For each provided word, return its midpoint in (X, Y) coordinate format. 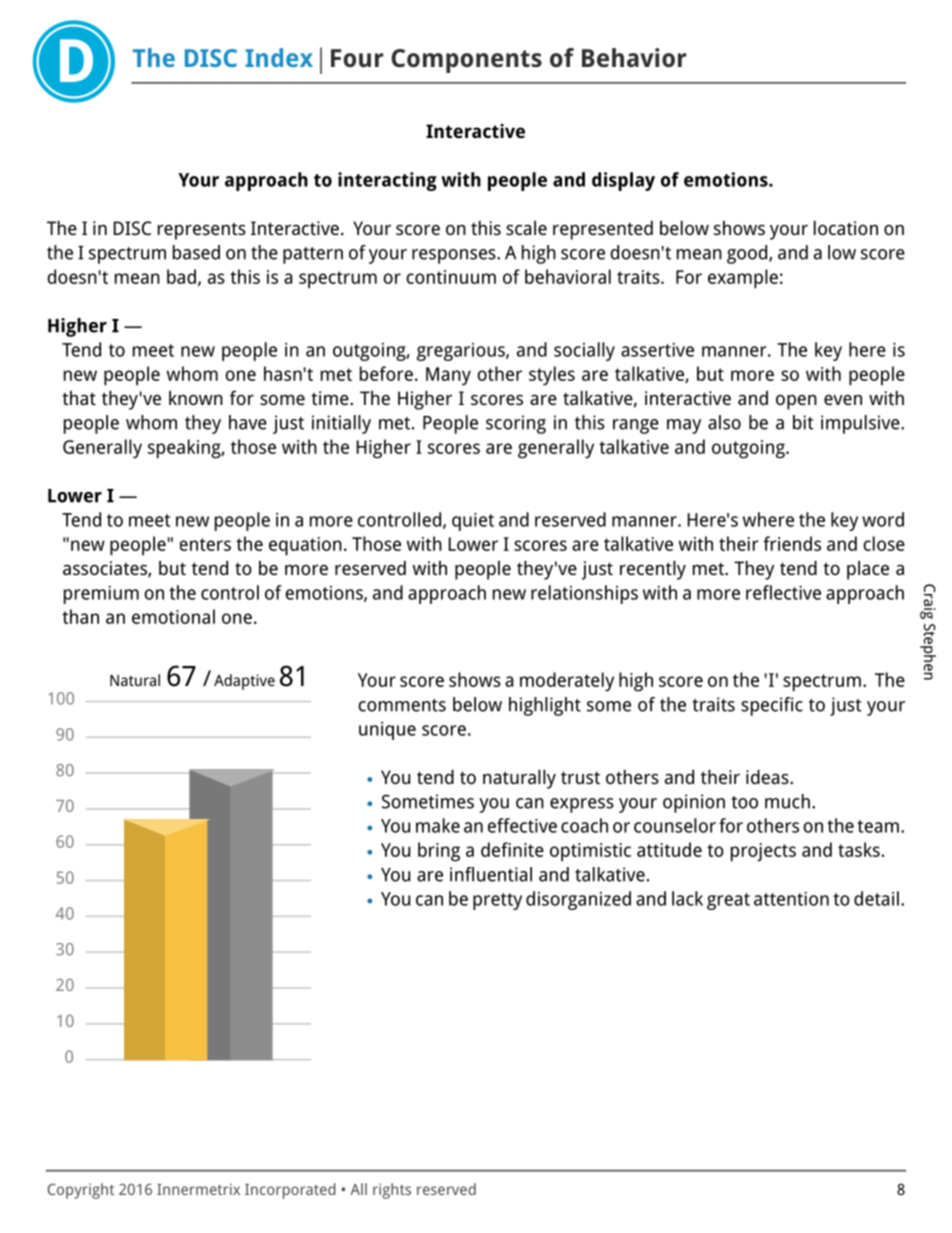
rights (392, 1191)
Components (466, 61)
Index (279, 57)
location (846, 227)
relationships (584, 594)
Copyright (80, 1191)
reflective (783, 592)
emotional (173, 616)
